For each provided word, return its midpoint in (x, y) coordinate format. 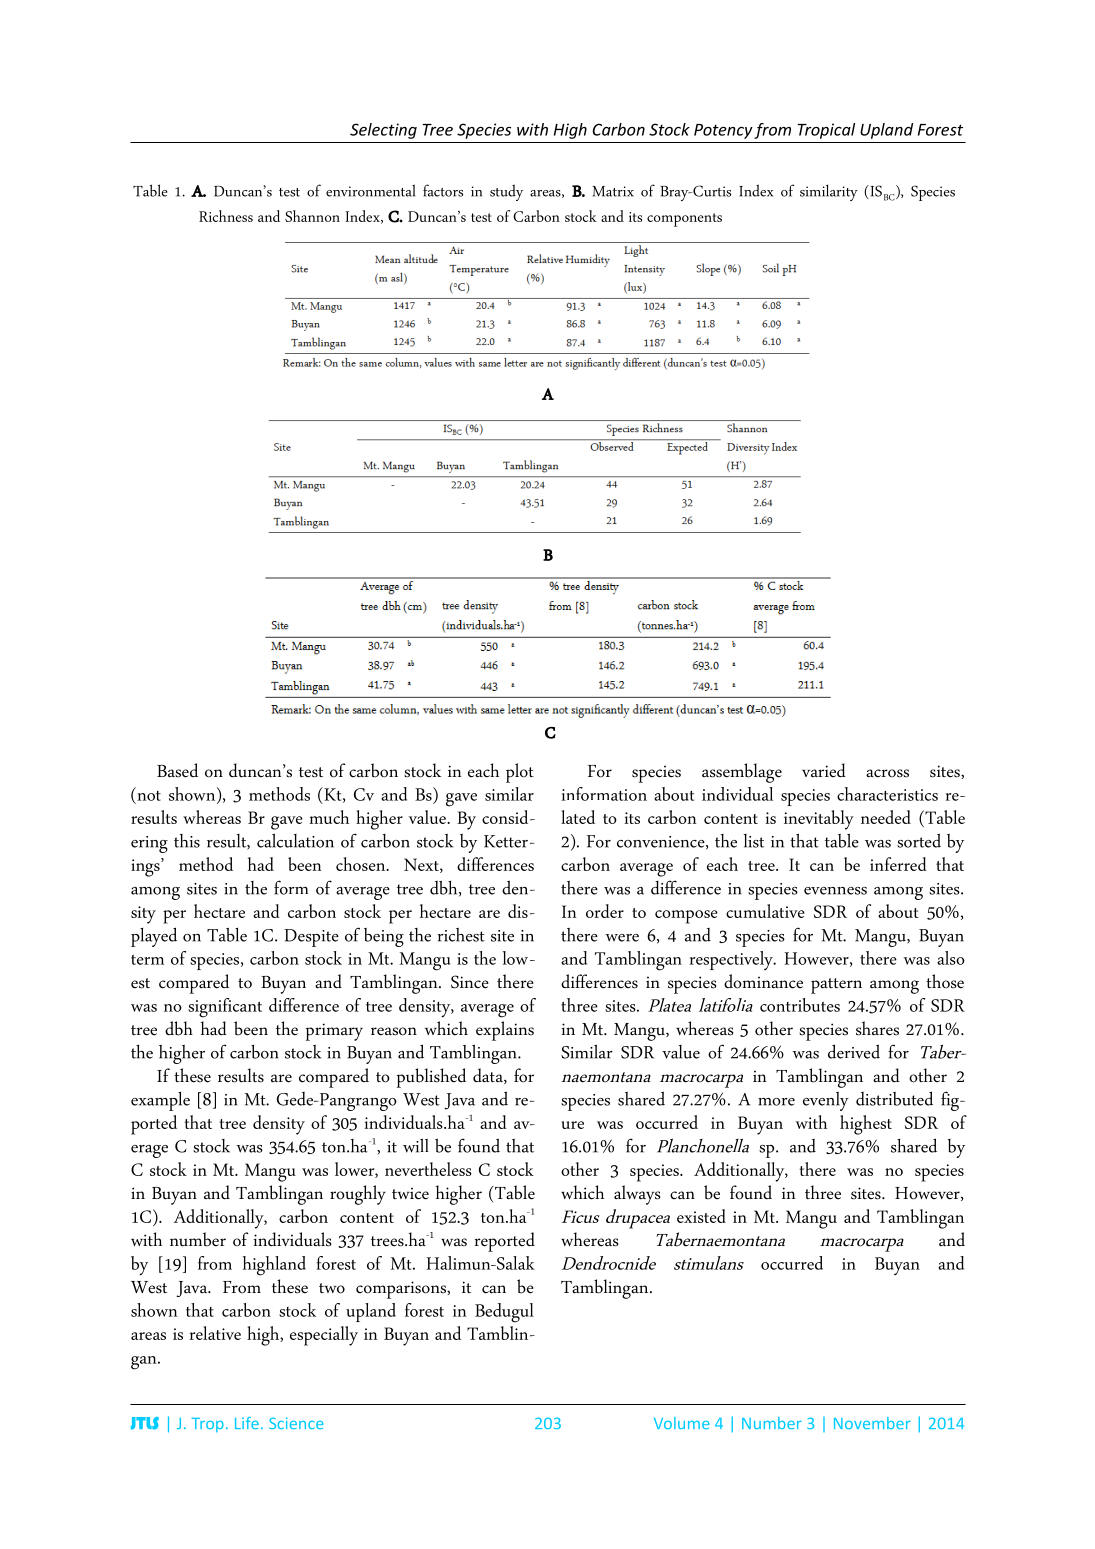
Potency (723, 131)
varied (824, 770)
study (506, 192)
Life (247, 1423)
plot (520, 773)
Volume (682, 1423)
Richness (226, 216)
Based (177, 770)
